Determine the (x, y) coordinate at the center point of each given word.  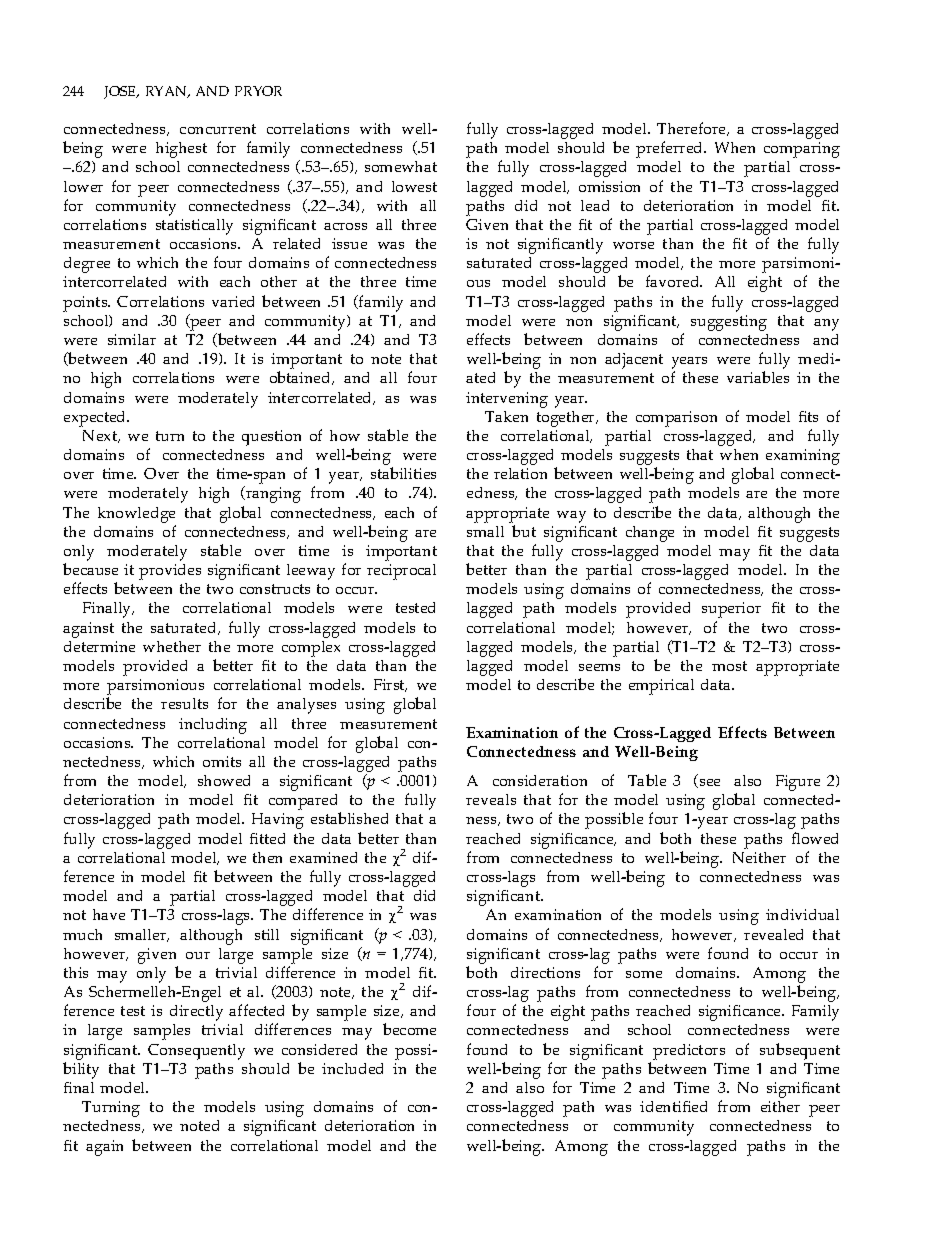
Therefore (693, 129)
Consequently (196, 1052)
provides (170, 572)
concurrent (218, 129)
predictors (689, 1052)
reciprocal (401, 572)
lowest (414, 186)
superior (731, 610)
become (409, 1029)
